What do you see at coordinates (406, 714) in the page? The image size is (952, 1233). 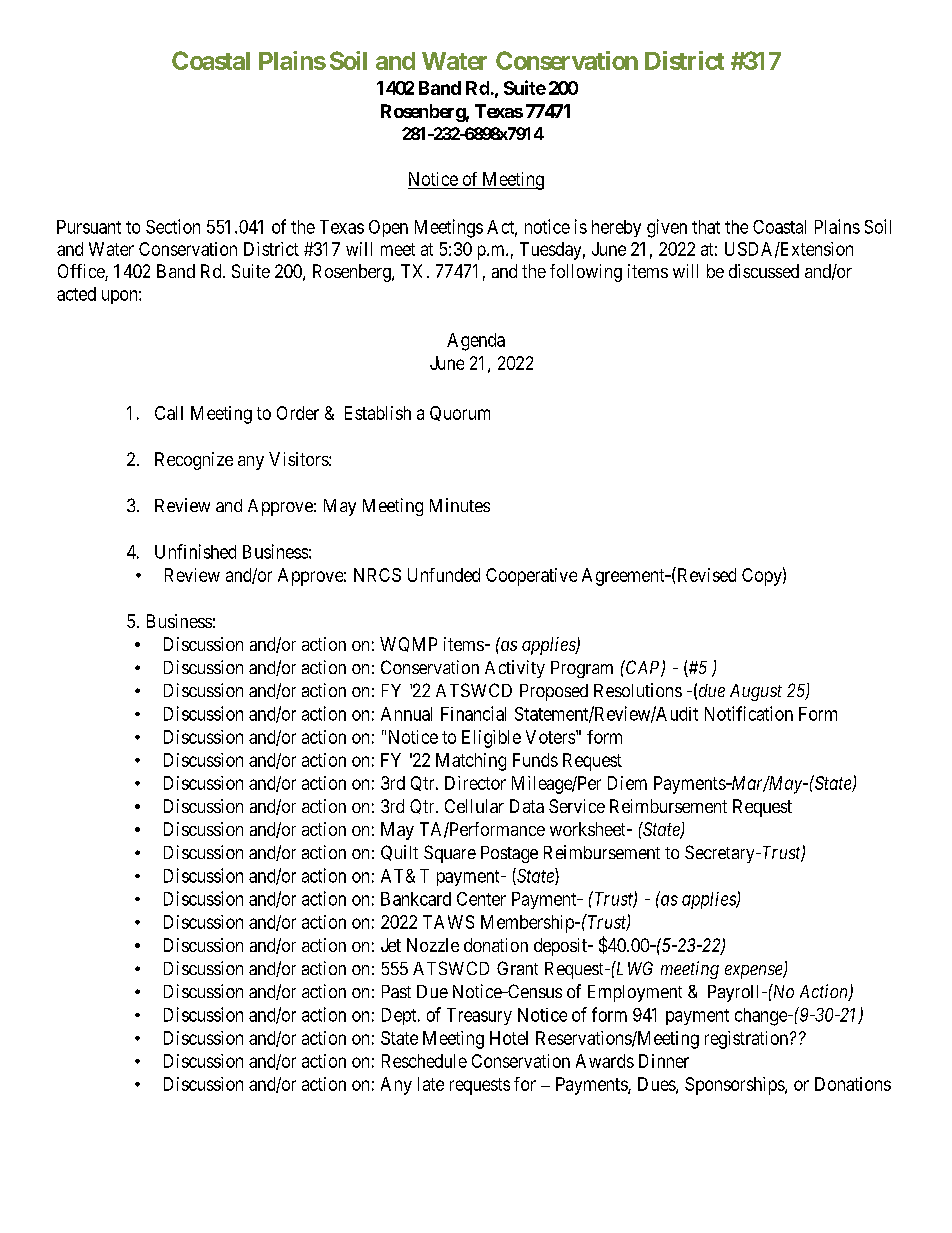 I see `Annual` at bounding box center [406, 714].
